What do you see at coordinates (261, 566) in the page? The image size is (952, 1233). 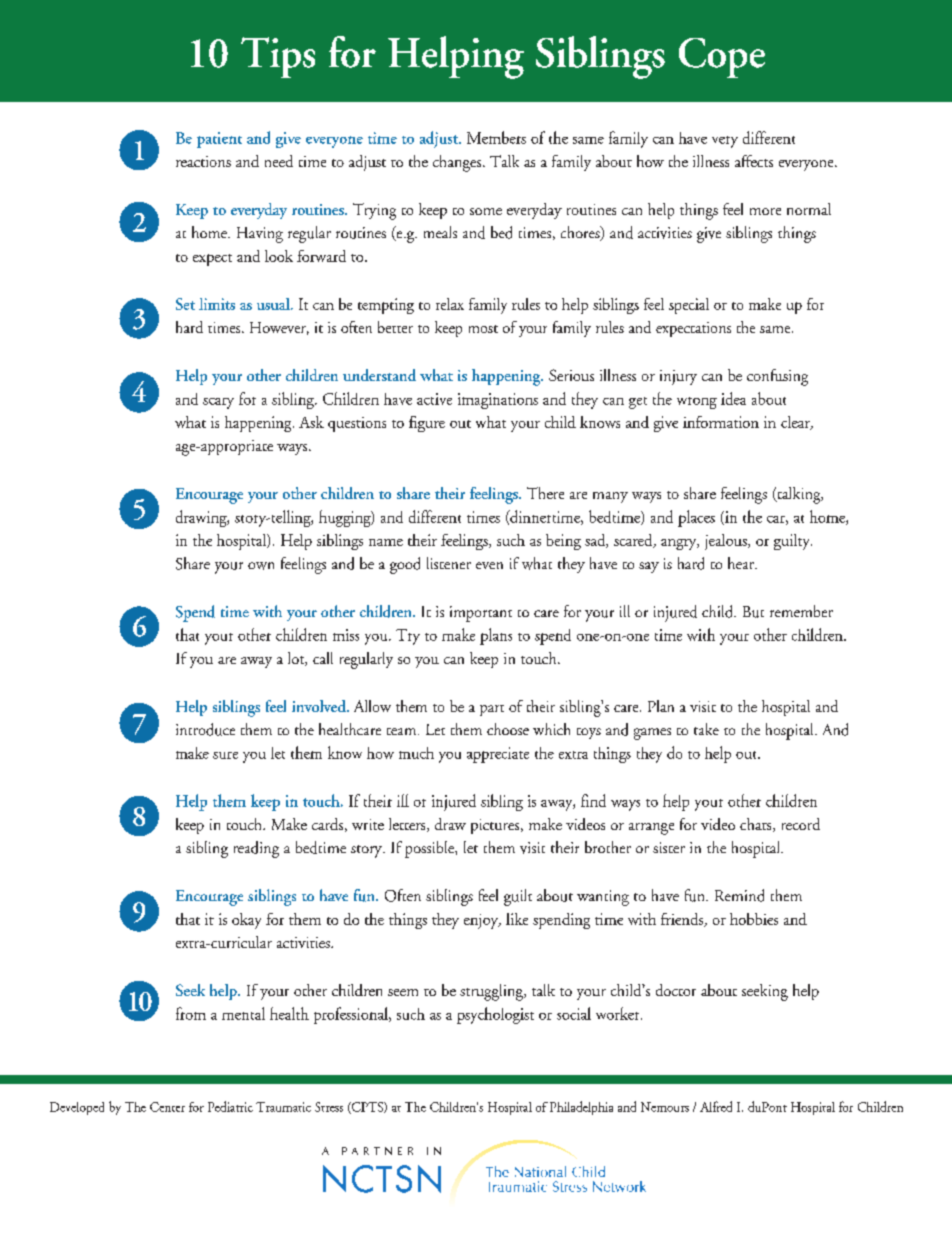 I see `own` at bounding box center [261, 566].
